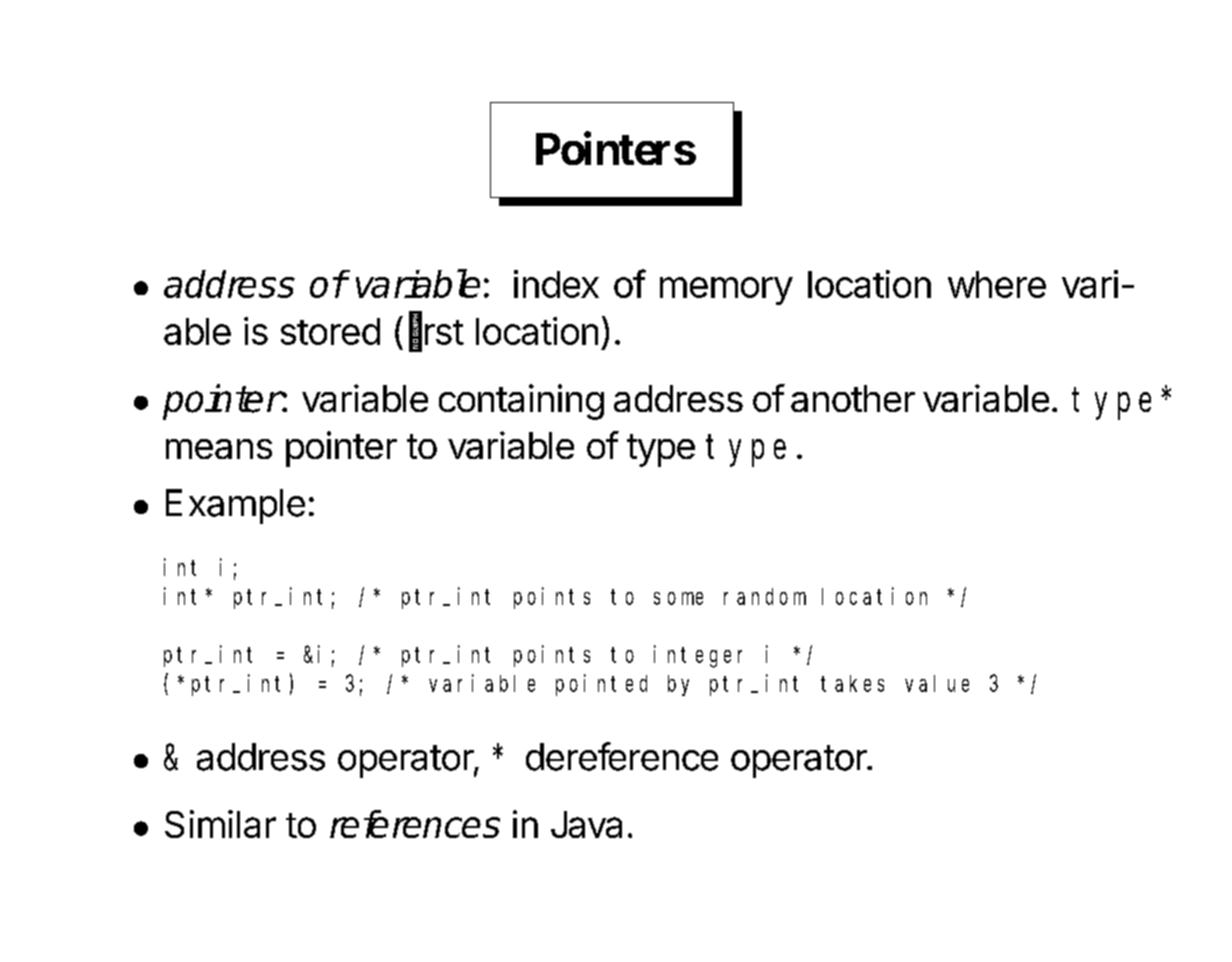  Describe the element at coordinates (601, 685) in the screenshot. I see `pointed` at that location.
